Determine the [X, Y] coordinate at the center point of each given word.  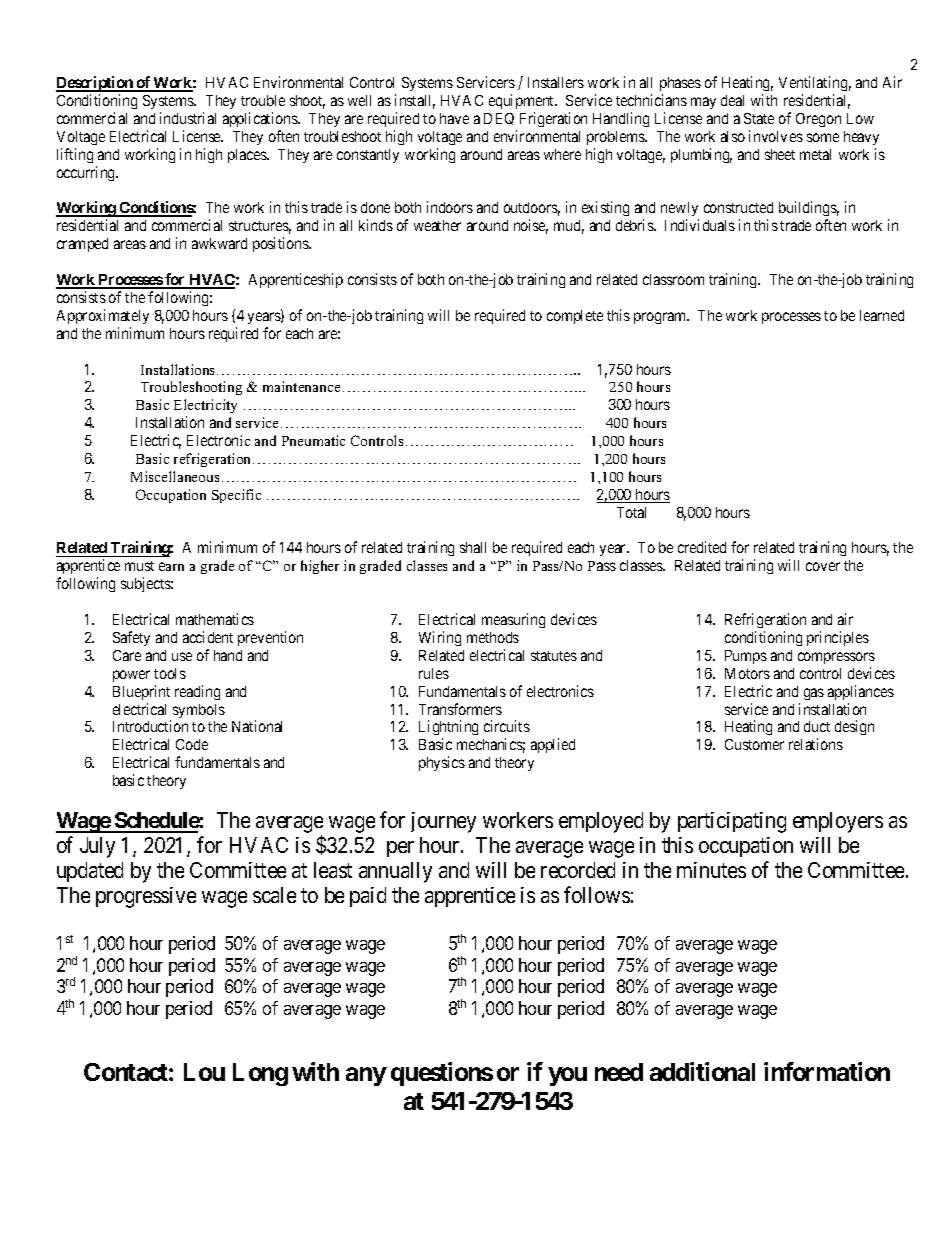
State [759, 118]
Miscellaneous [175, 476]
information [827, 1071]
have [454, 118]
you [568, 1077]
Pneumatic [313, 440]
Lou [204, 1072]
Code [192, 744]
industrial [188, 118]
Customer [754, 744]
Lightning [448, 729]
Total [631, 512]
